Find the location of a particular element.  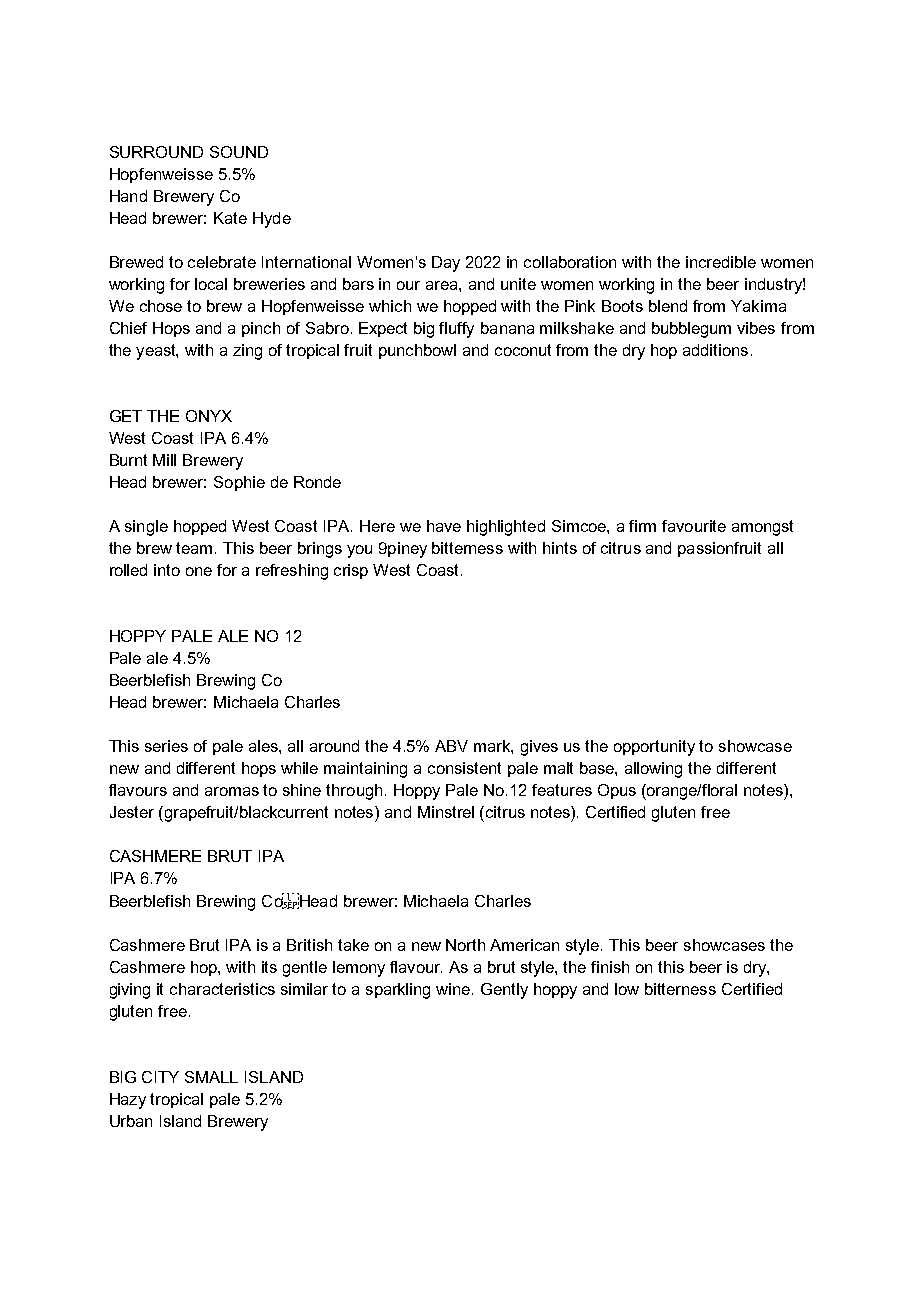

one is located at coordinates (199, 571).
